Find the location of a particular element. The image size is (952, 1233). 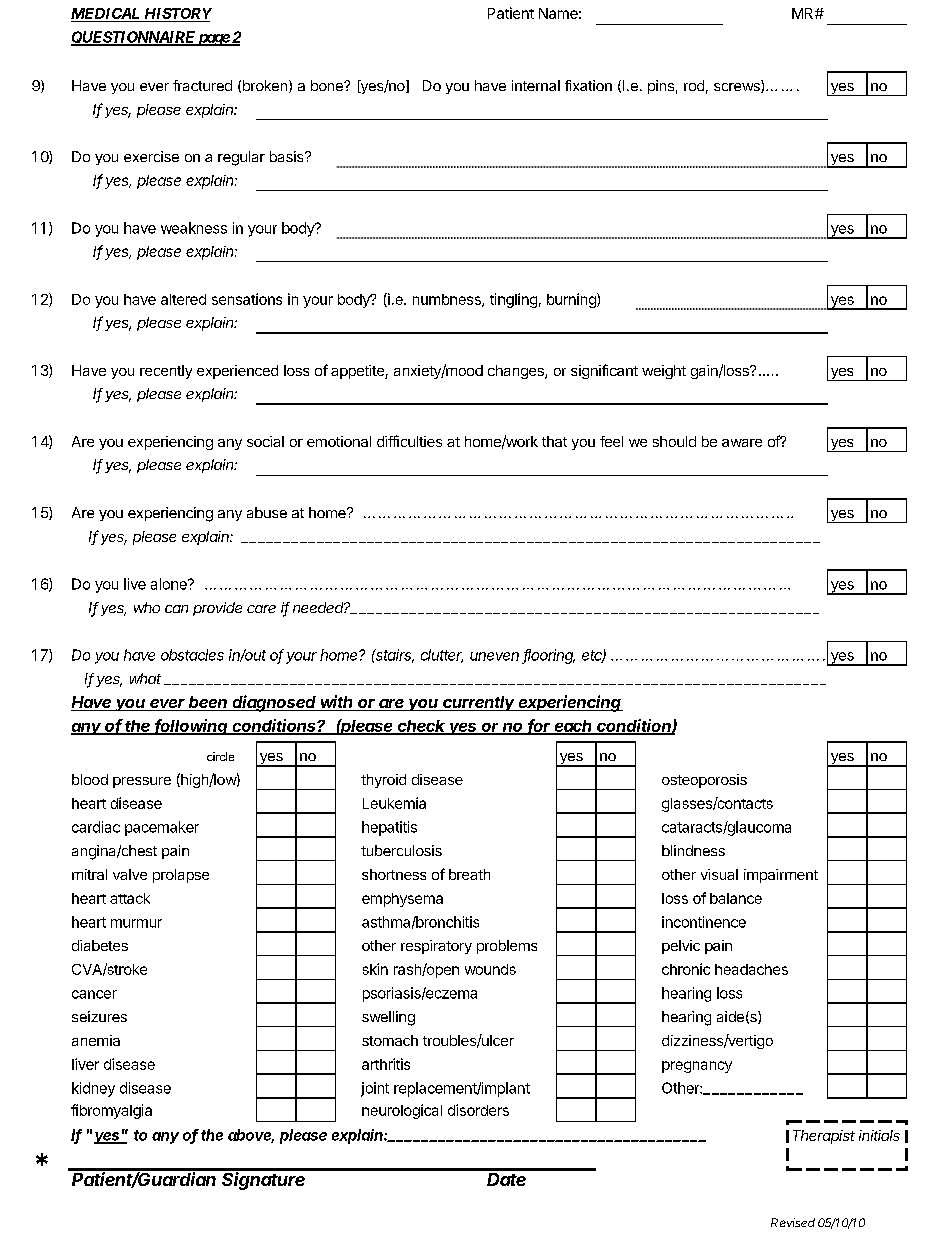

breath is located at coordinates (469, 874).
